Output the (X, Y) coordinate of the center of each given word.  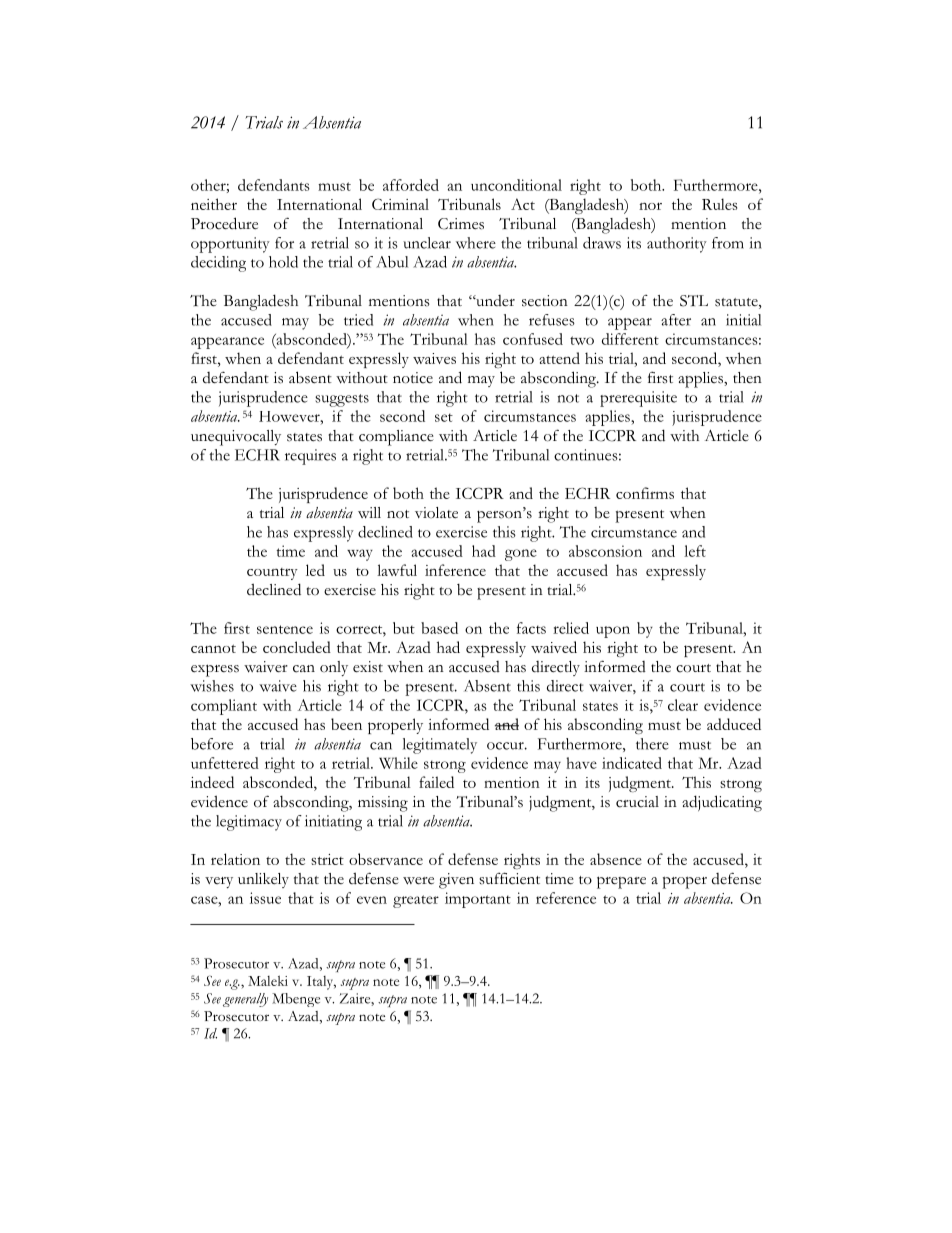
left (695, 551)
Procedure (224, 223)
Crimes (461, 224)
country (272, 574)
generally (245, 1000)
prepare (621, 882)
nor (650, 206)
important (478, 900)
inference (455, 570)
